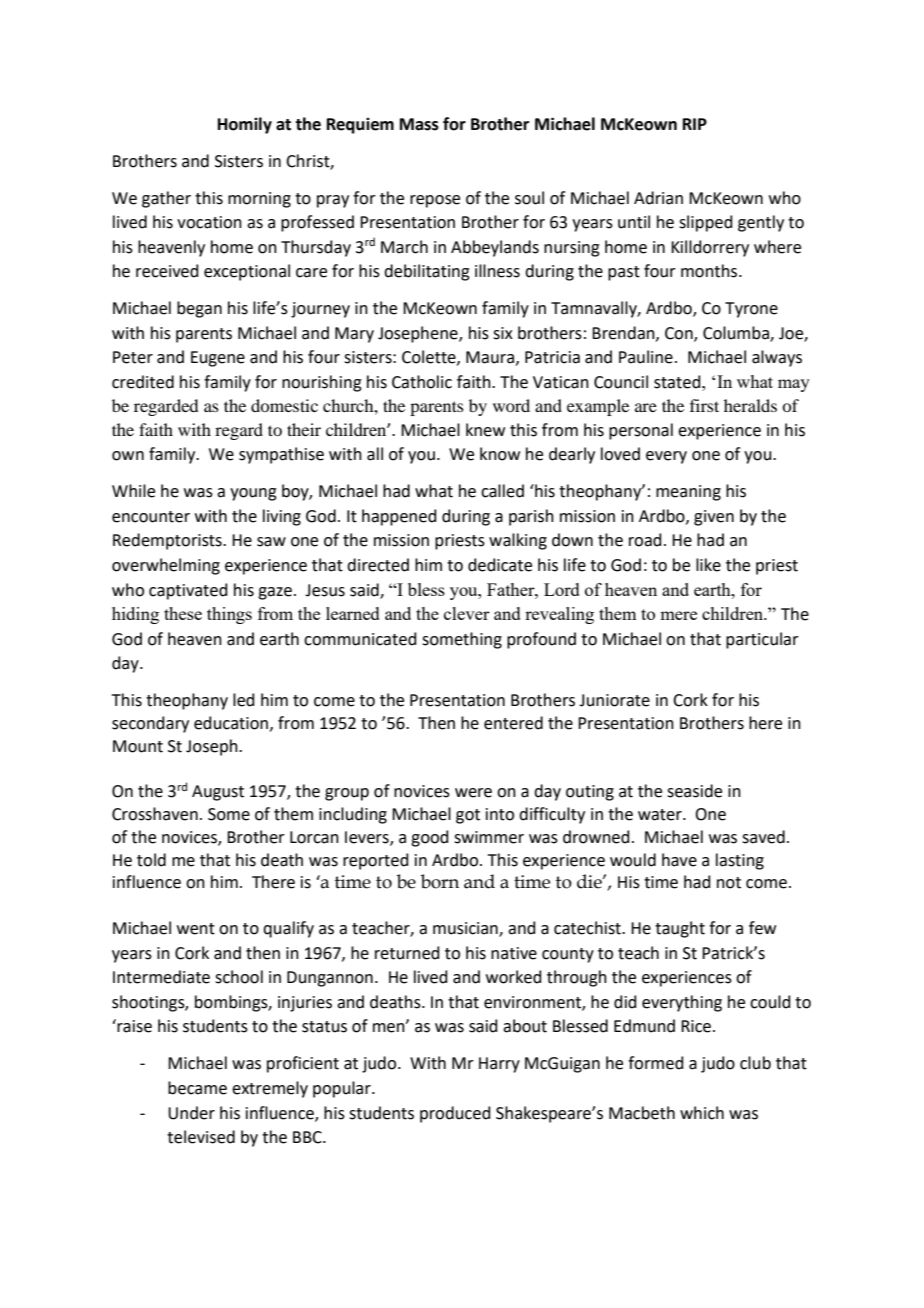  I want to click on August, so click(218, 793).
